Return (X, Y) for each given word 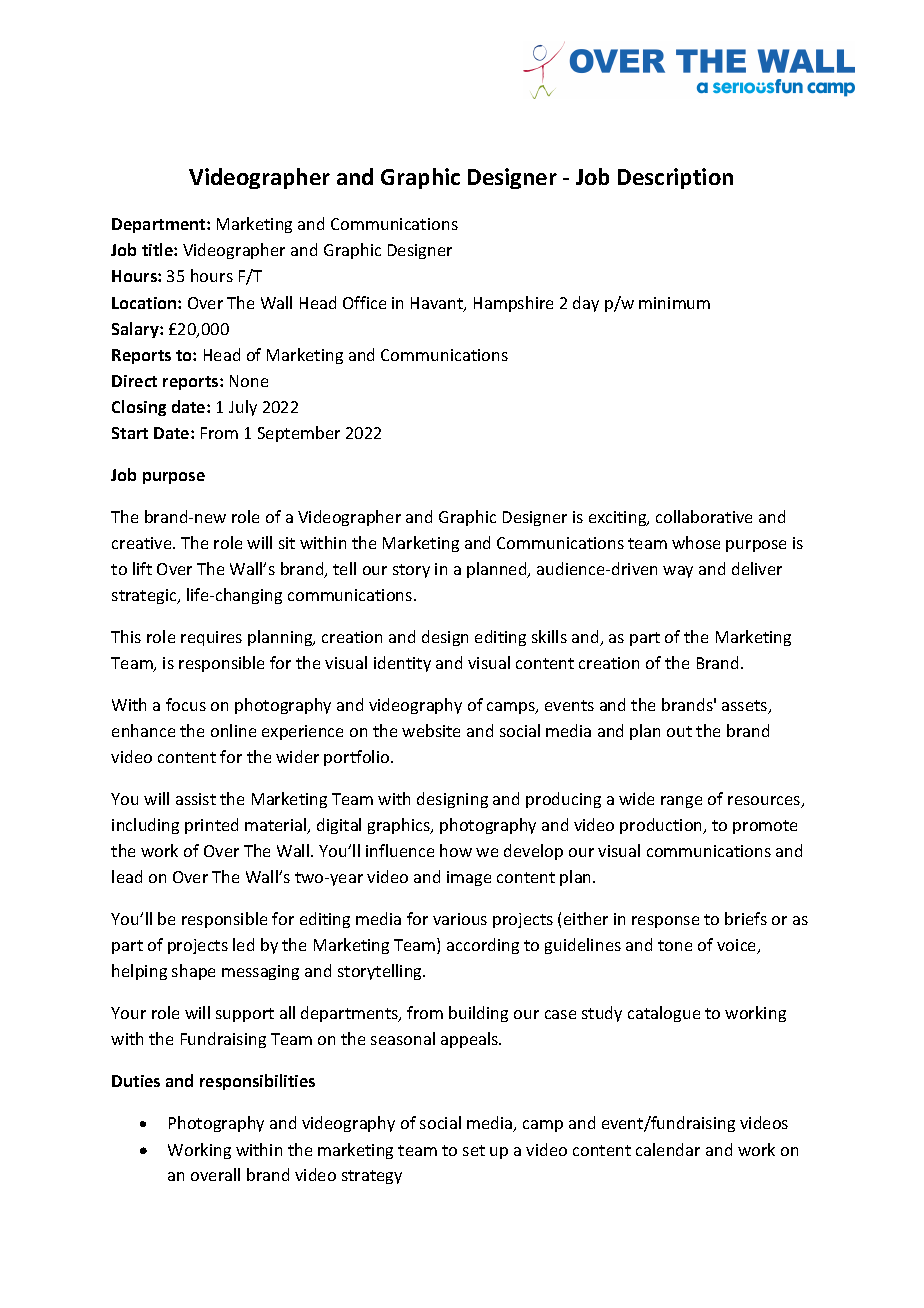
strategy (372, 1177)
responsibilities (257, 1082)
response (665, 922)
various (460, 919)
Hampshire (513, 304)
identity (402, 664)
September (299, 434)
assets (746, 707)
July (243, 408)
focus (186, 704)
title (158, 249)
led (243, 944)
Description (675, 178)
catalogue (664, 1014)
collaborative (704, 516)
